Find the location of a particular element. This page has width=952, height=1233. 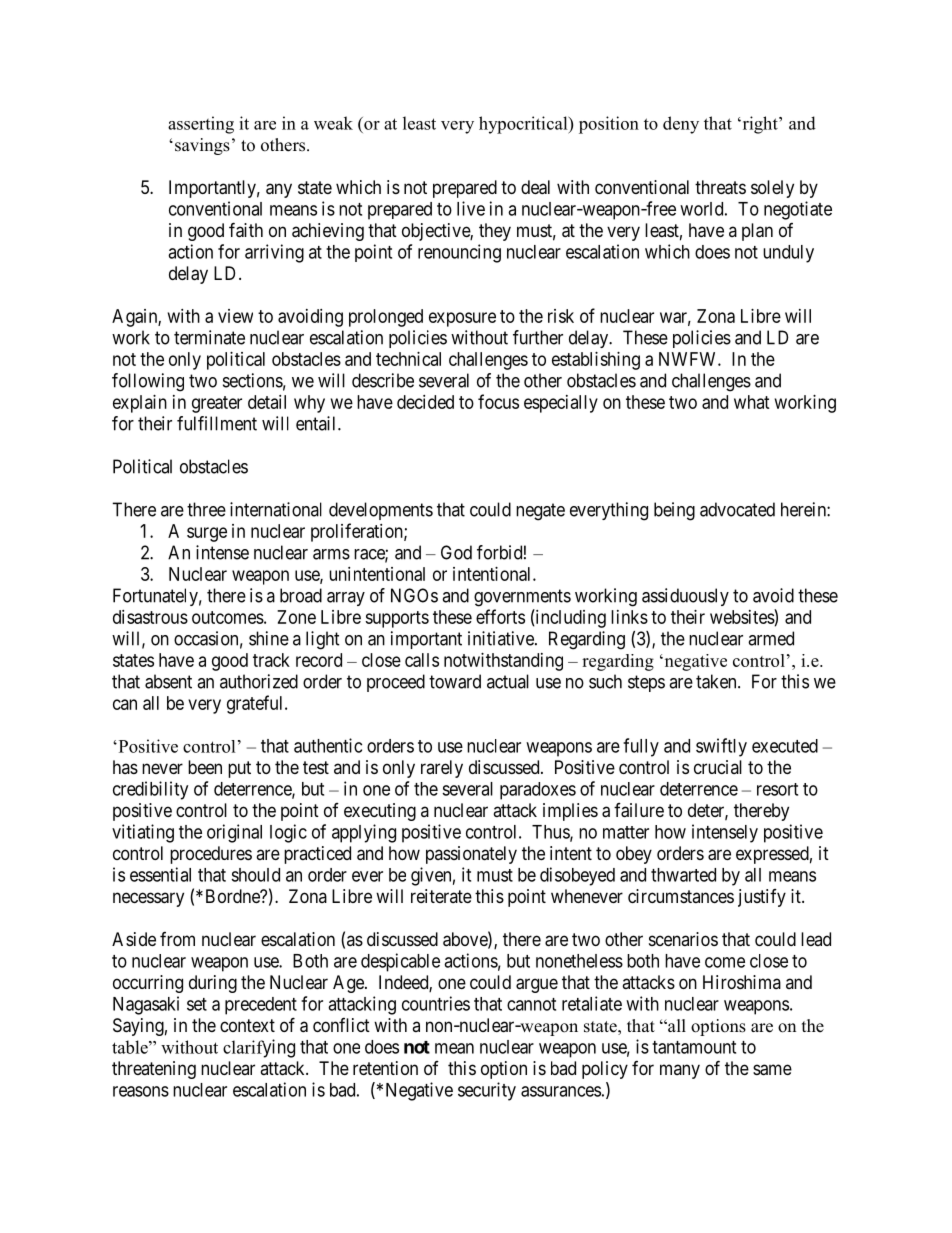

assiduously is located at coordinates (685, 597).
